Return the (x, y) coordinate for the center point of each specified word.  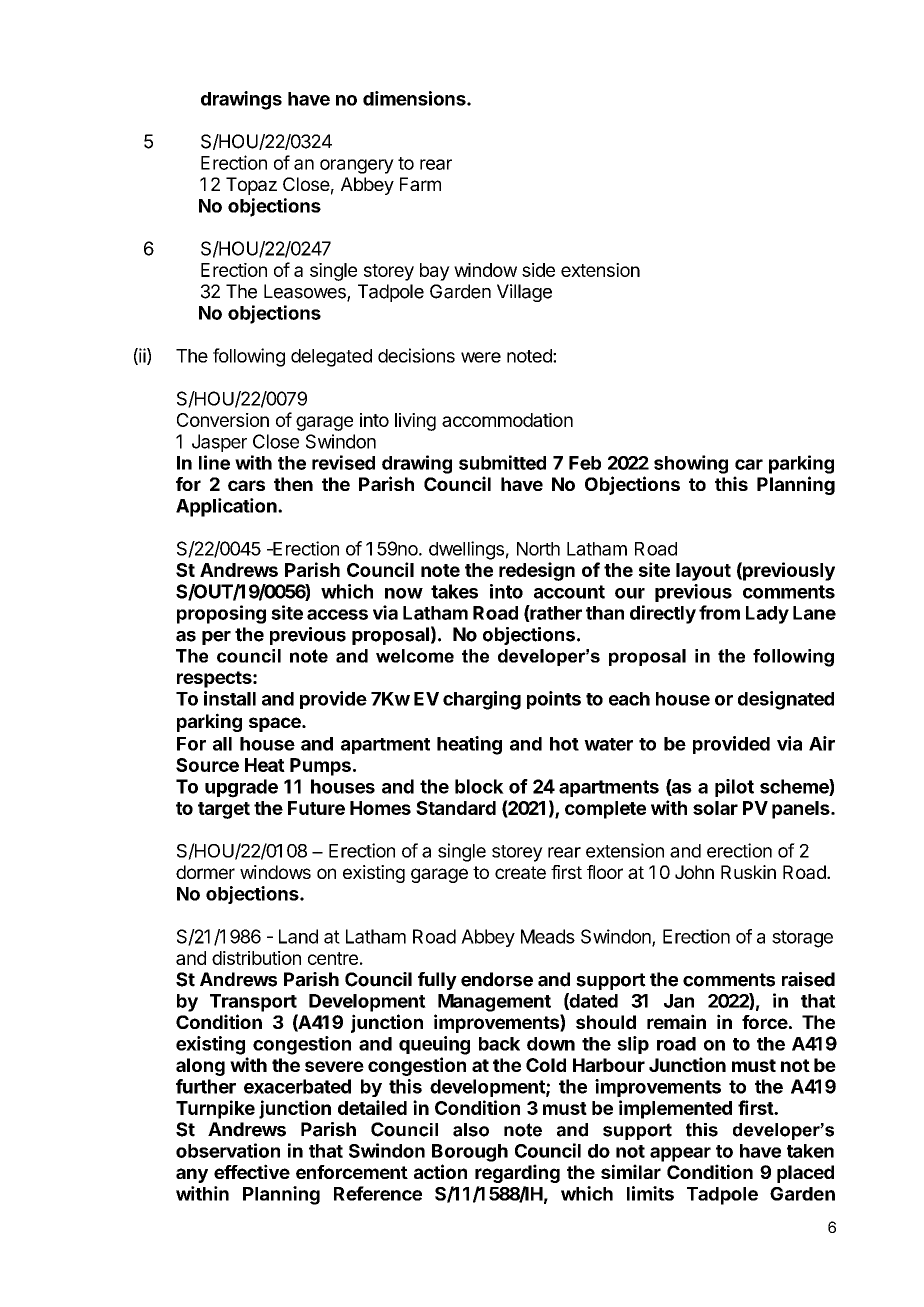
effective (252, 1171)
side (538, 270)
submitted (502, 462)
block (479, 786)
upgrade (241, 788)
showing (691, 464)
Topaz (251, 186)
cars (246, 485)
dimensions (415, 98)
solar (715, 808)
